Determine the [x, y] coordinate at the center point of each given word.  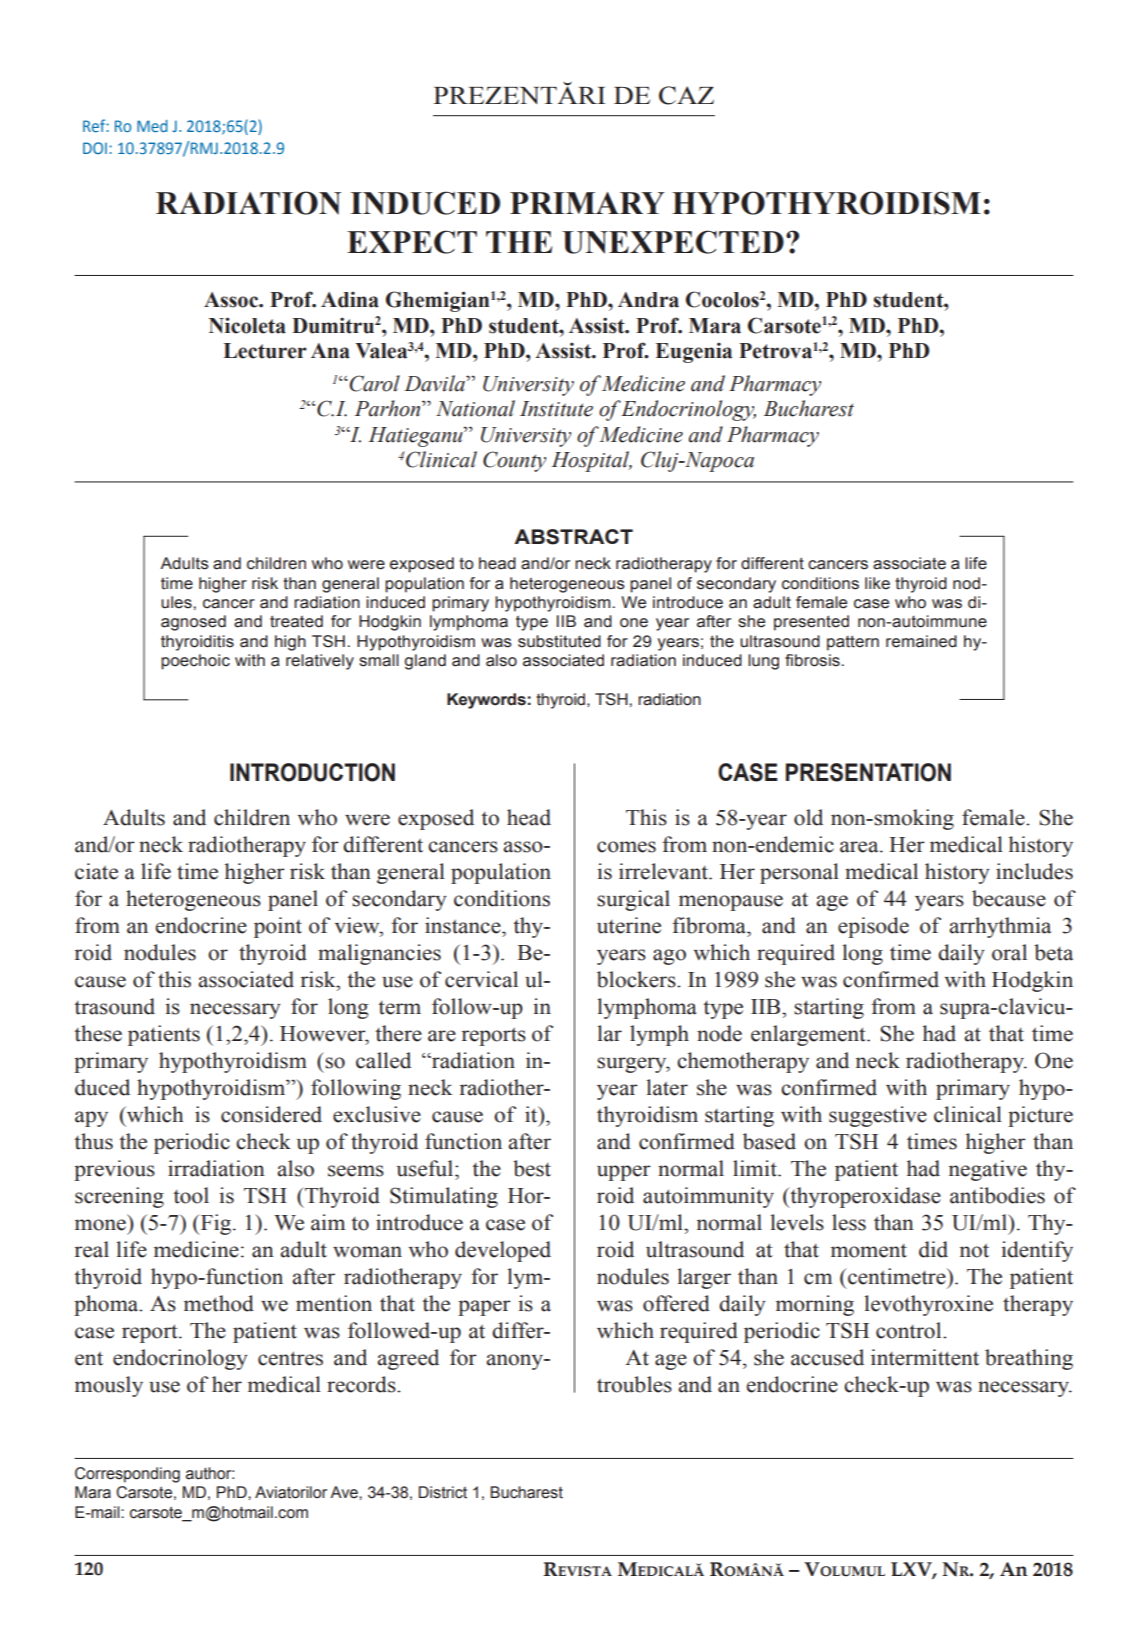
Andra [648, 300]
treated [296, 621]
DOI [95, 148]
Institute [556, 409]
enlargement [809, 1035]
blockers [637, 979]
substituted [559, 641]
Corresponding [127, 1475]
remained [921, 641]
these [98, 1033]
